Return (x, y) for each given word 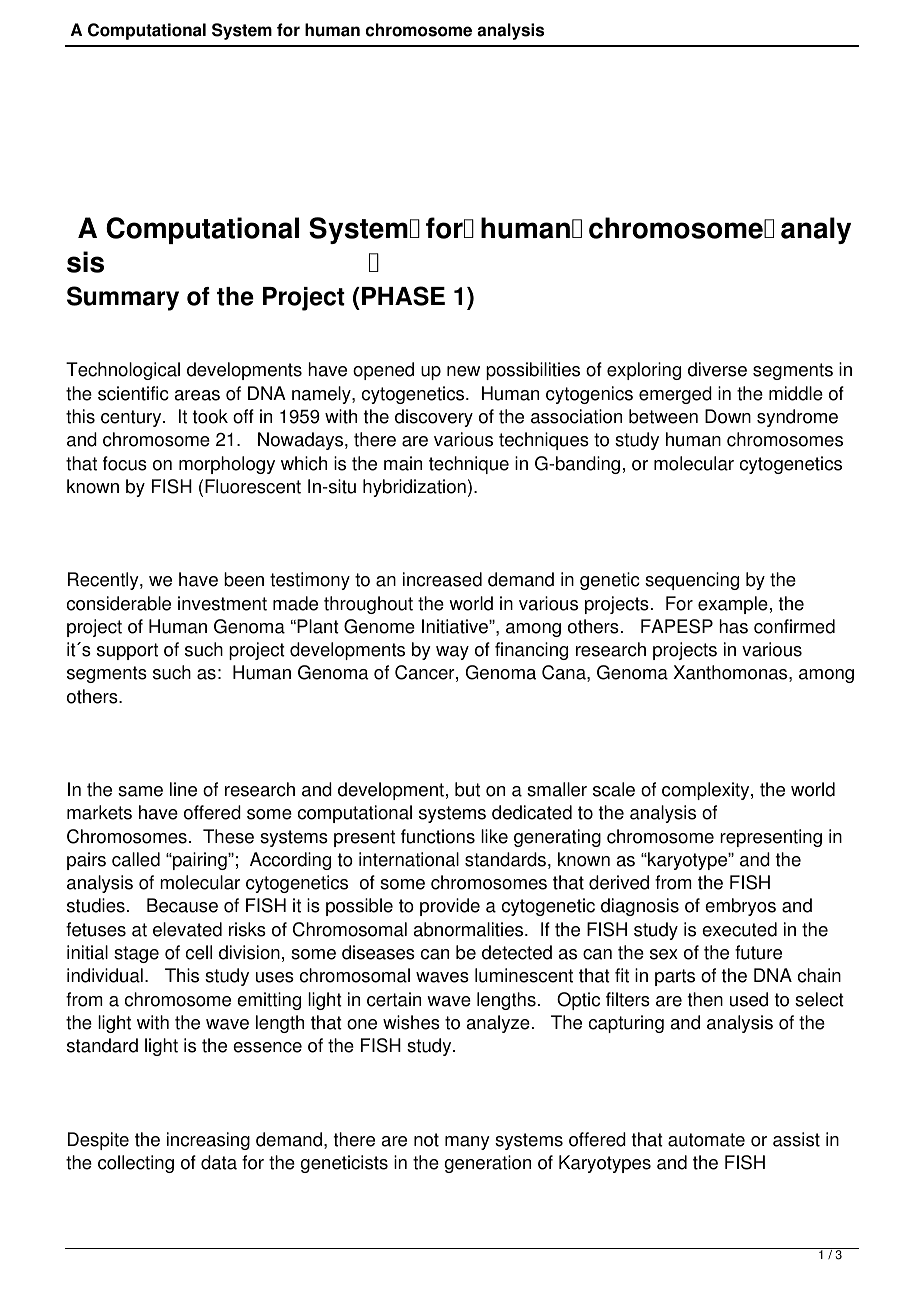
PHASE (403, 296)
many (467, 1143)
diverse (717, 369)
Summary (123, 298)
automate (706, 1140)
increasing (208, 1141)
